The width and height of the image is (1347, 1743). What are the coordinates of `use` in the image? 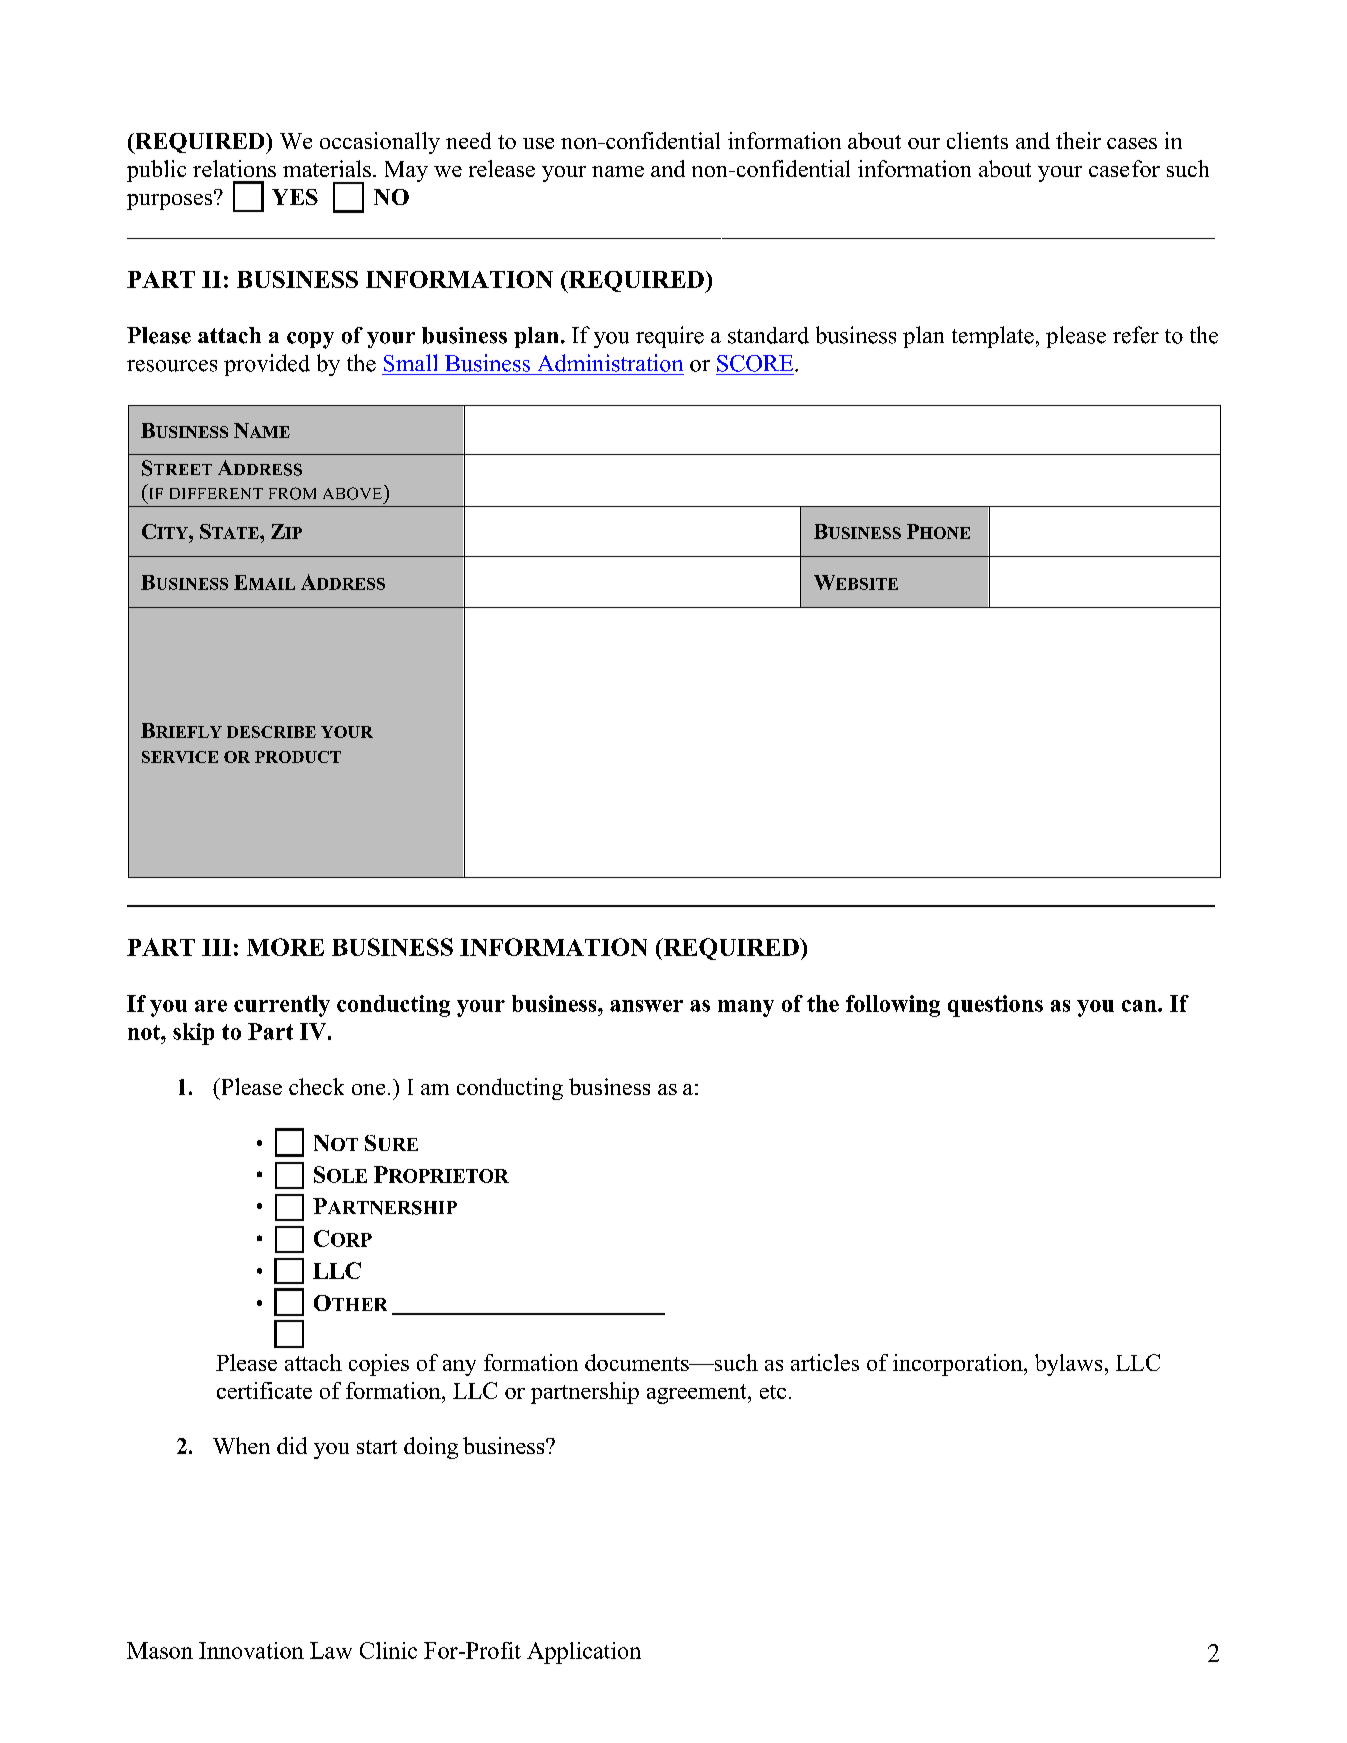 It's located at (538, 143).
